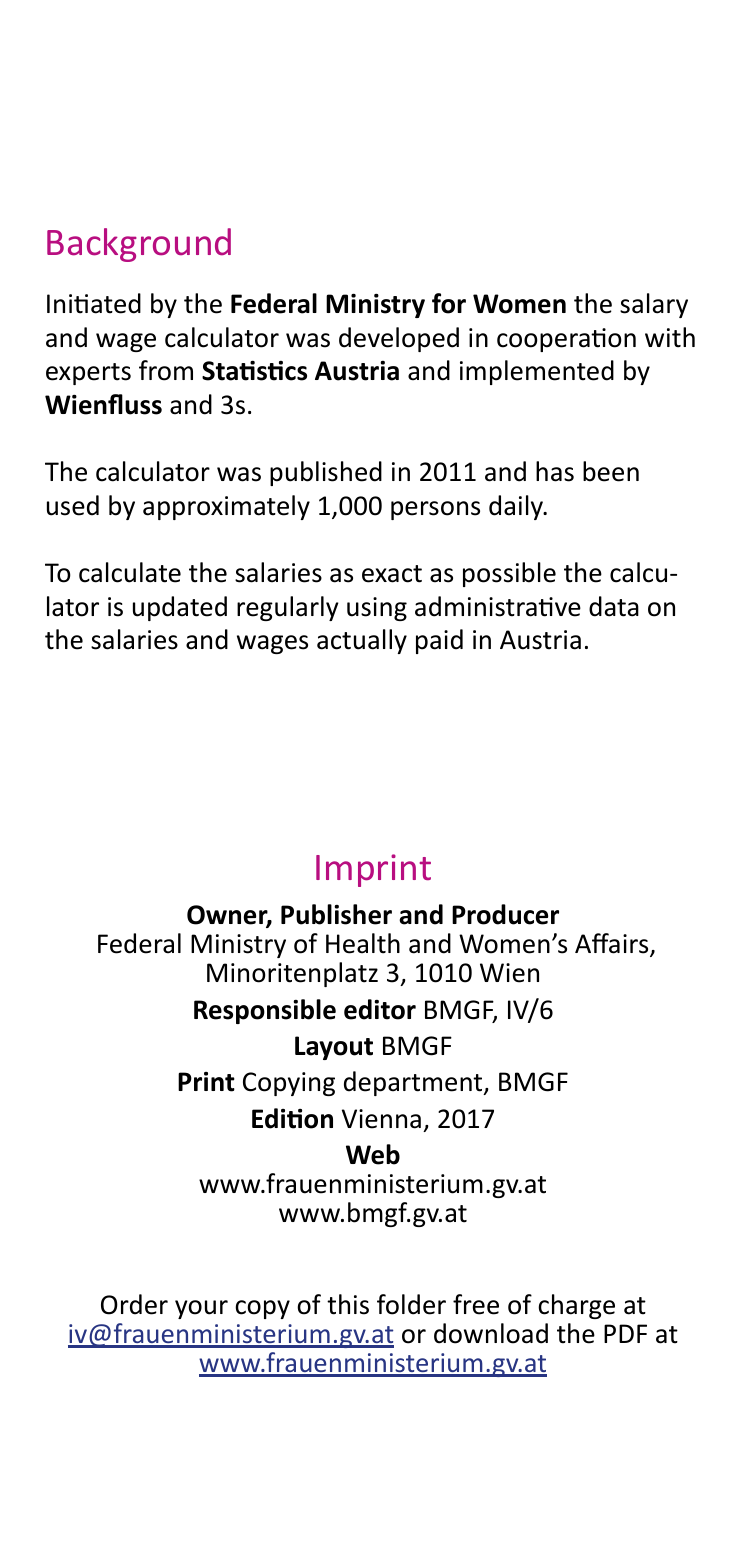 The image size is (746, 1568). What do you see at coordinates (73, 505) in the screenshot?
I see `used` at bounding box center [73, 505].
